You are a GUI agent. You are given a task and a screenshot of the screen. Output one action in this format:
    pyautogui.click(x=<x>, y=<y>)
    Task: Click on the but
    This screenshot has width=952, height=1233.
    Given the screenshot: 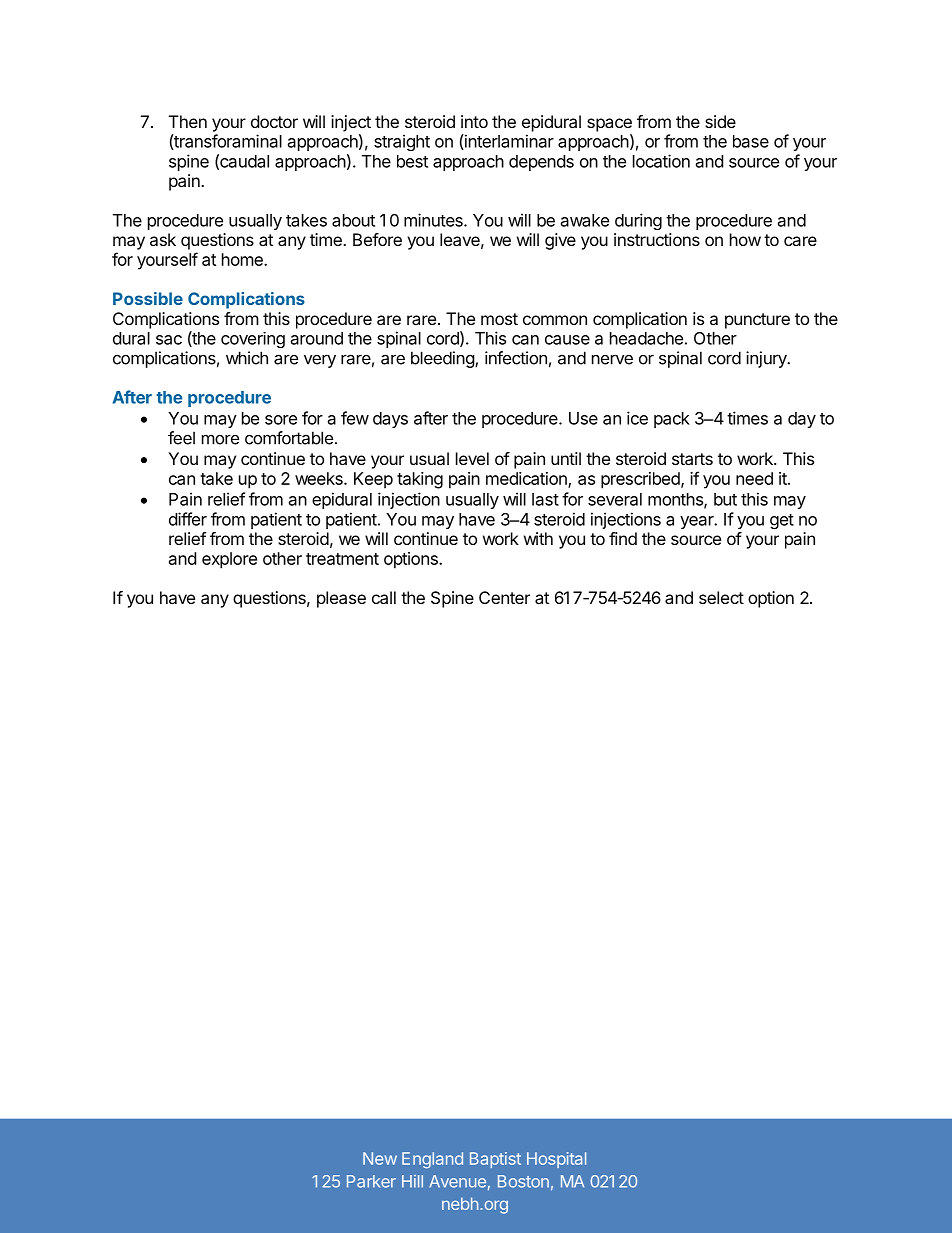 What is the action you would take?
    pyautogui.click(x=725, y=499)
